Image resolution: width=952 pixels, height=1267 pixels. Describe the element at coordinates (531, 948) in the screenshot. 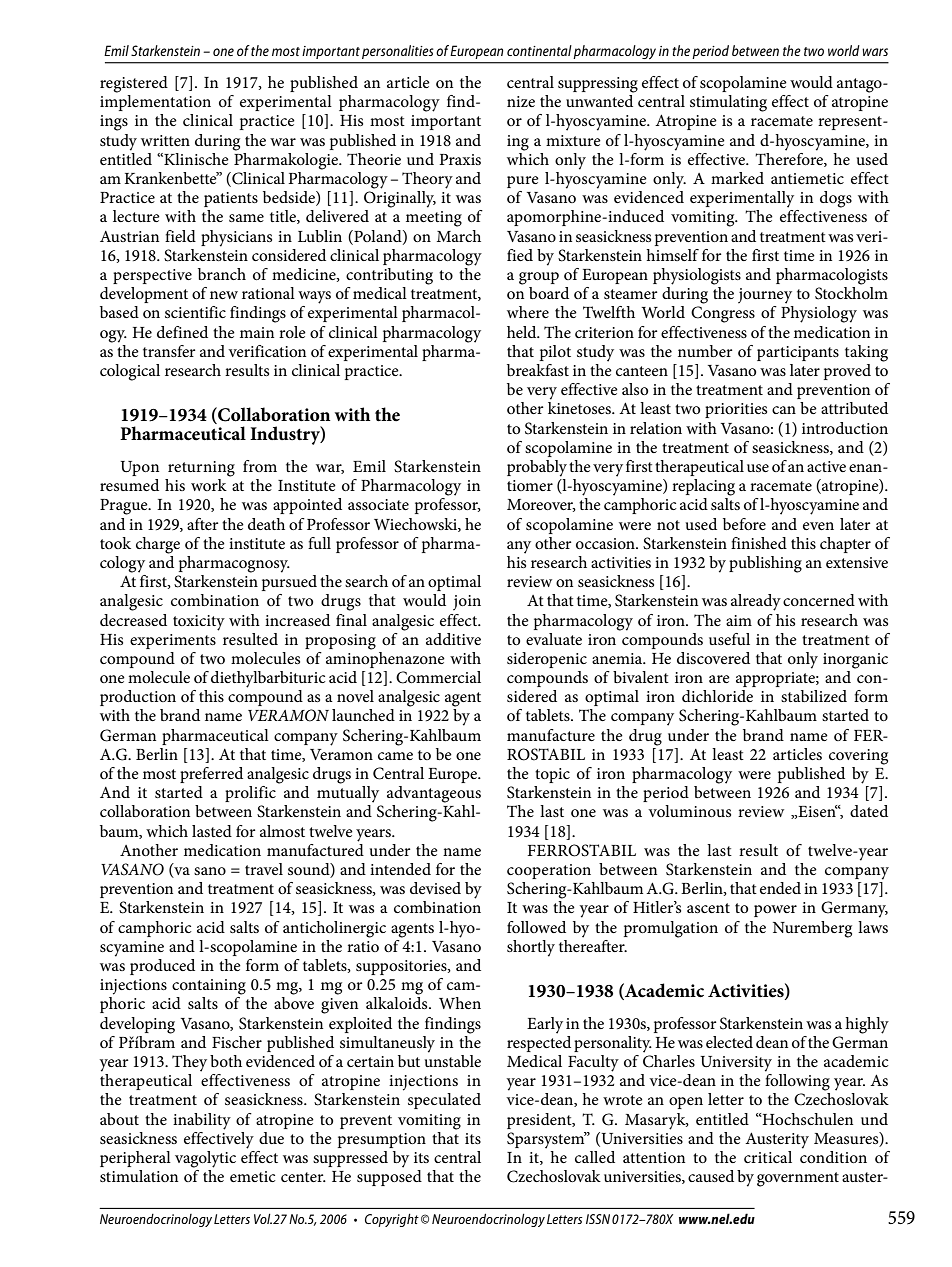

I see `shortly` at that location.
